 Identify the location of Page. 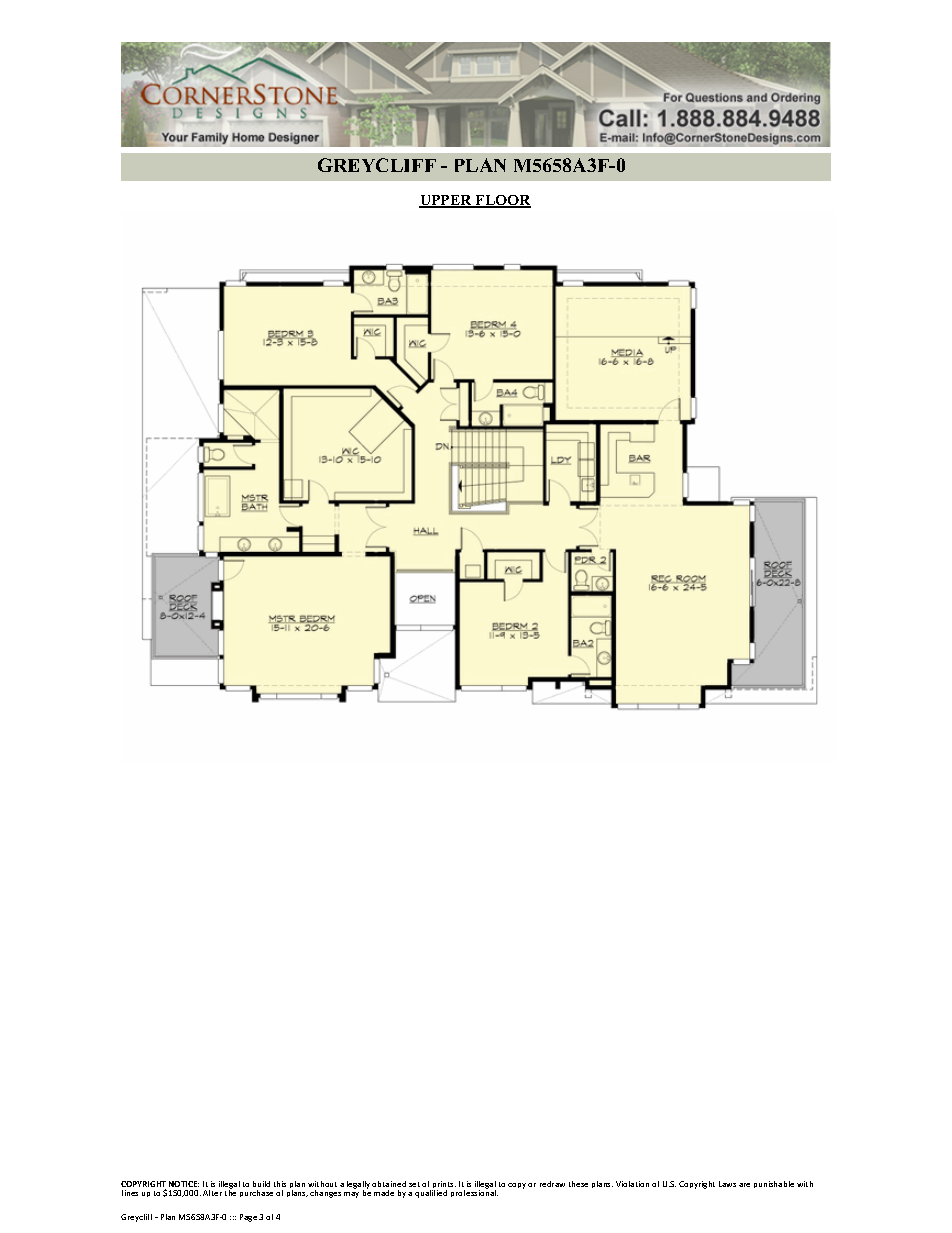
(248, 1218).
